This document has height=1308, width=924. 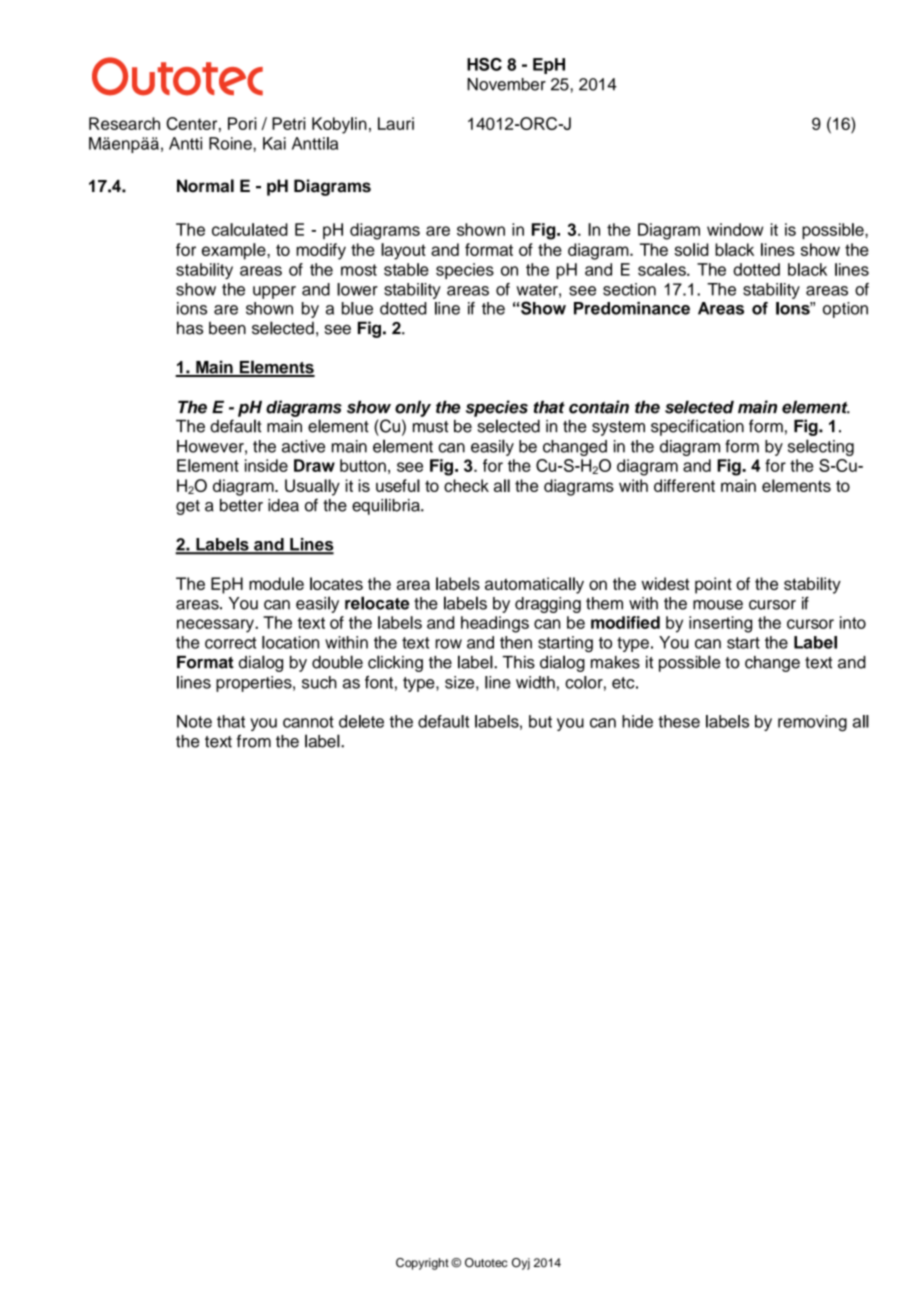 I want to click on Pori, so click(x=242, y=123).
